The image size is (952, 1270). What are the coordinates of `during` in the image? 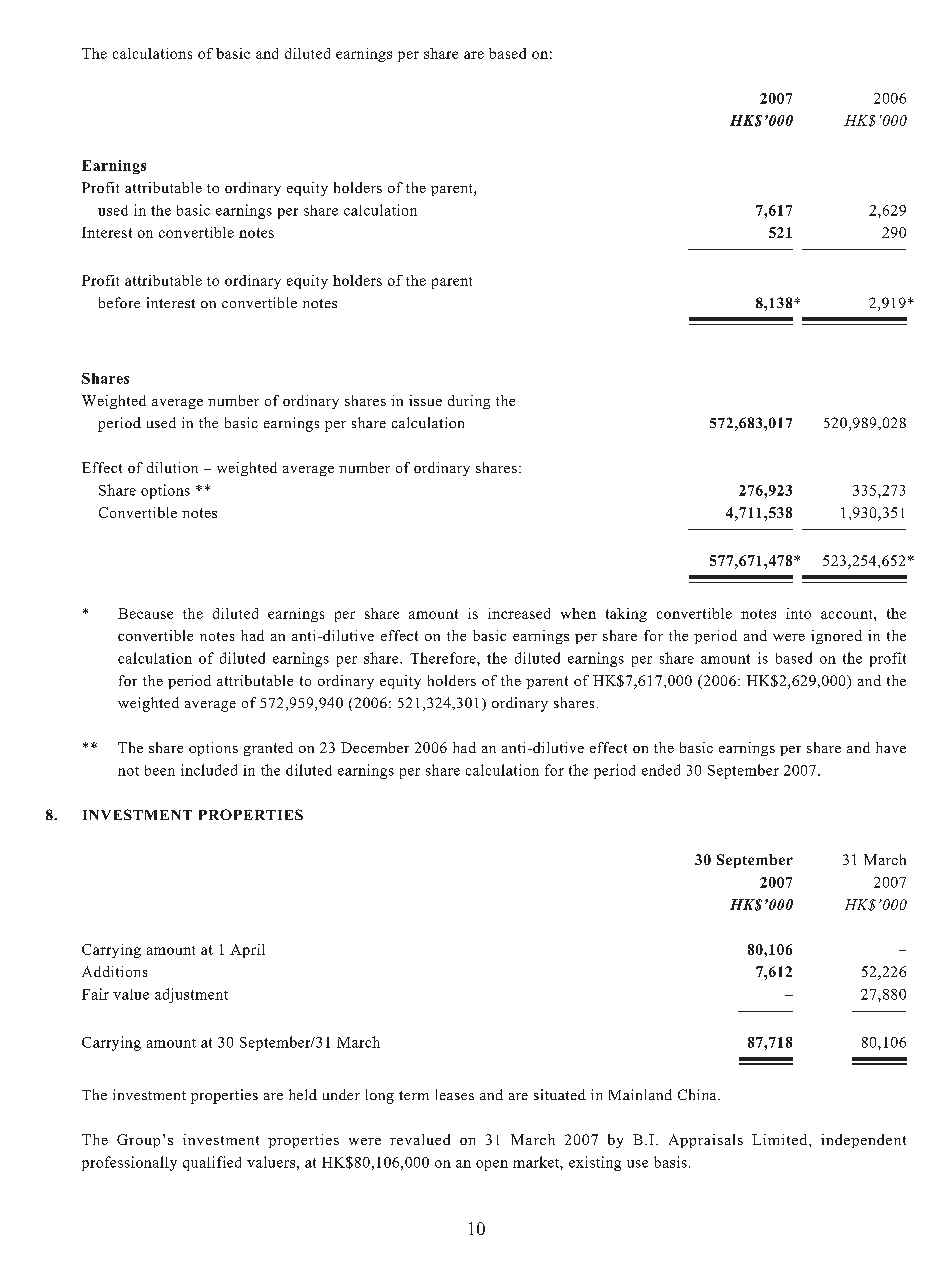 It's located at (469, 402).
